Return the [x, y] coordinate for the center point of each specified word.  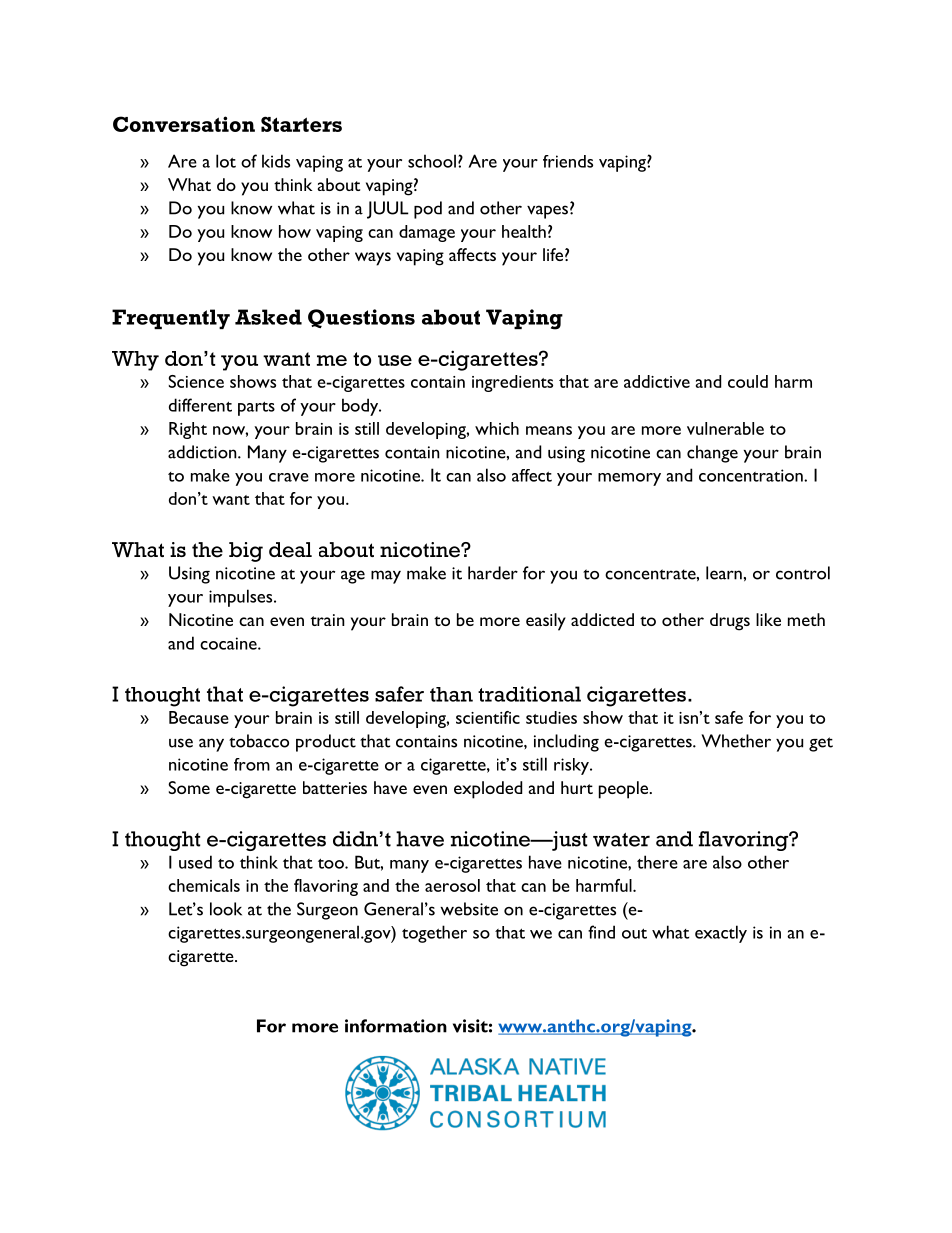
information [396, 1026]
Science [196, 381]
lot [226, 161]
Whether [736, 741]
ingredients [512, 383]
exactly [721, 934]
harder [493, 573]
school [432, 161]
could [748, 381]
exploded [488, 790]
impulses [242, 598]
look [226, 909]
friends [568, 161]
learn [724, 573]
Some [189, 787]
